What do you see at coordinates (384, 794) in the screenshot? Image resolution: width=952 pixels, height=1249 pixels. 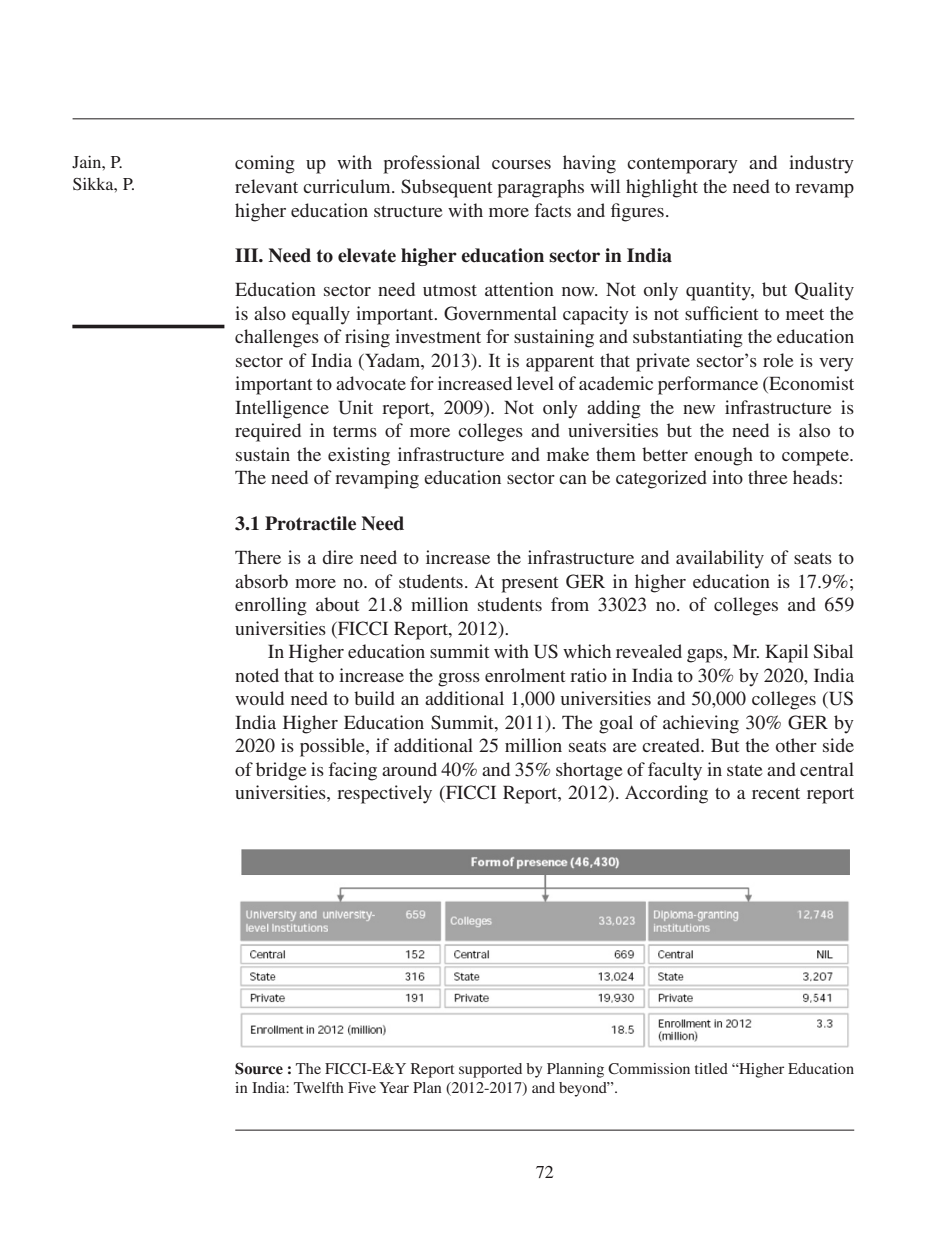 I see `respectively` at bounding box center [384, 794].
